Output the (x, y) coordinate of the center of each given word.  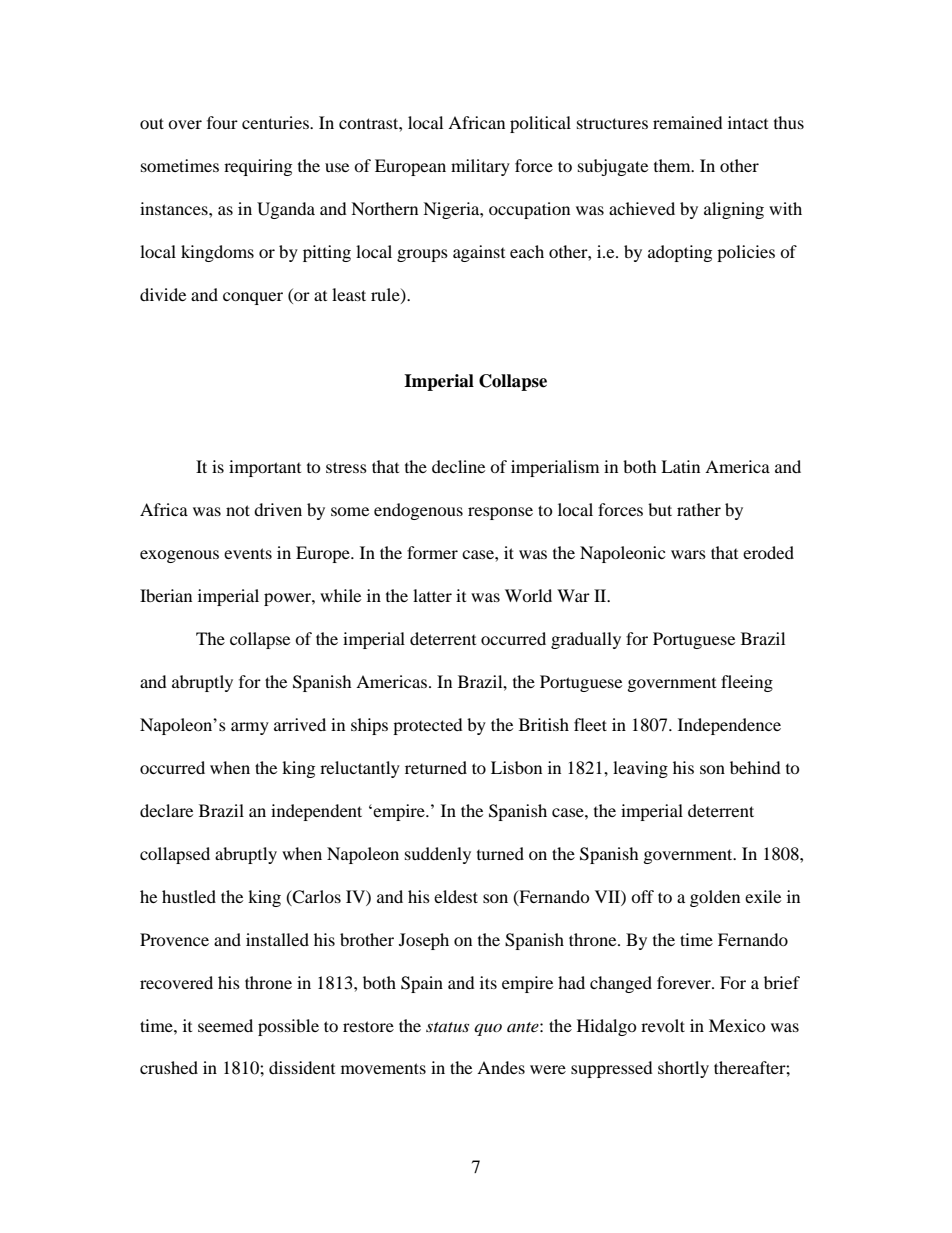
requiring (258, 167)
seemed (225, 1025)
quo (488, 1030)
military (480, 167)
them (673, 165)
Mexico (737, 1025)
